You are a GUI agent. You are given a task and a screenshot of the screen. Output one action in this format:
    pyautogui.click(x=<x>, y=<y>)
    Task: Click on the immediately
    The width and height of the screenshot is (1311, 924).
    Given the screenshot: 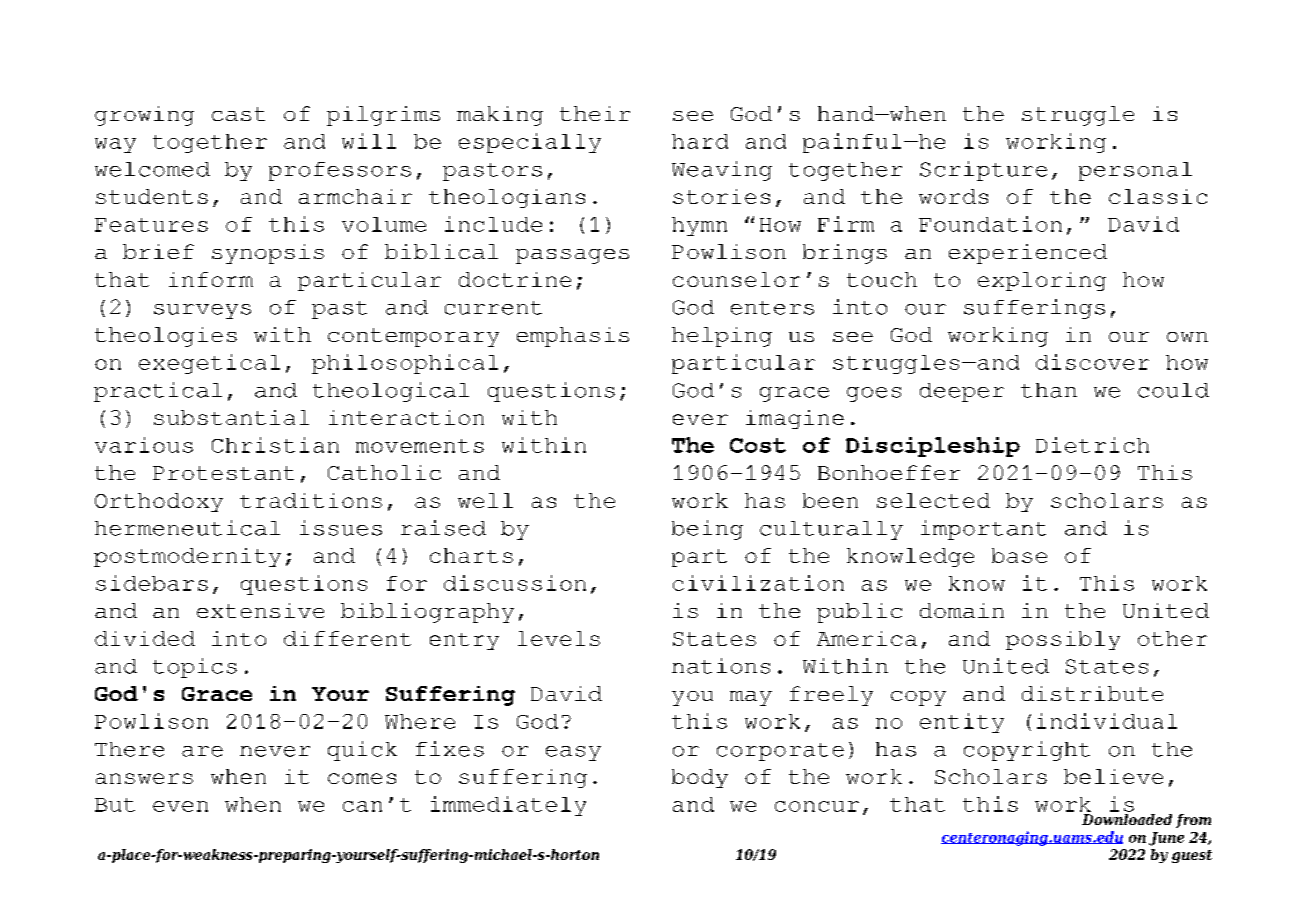 What is the action you would take?
    pyautogui.click(x=508, y=806)
